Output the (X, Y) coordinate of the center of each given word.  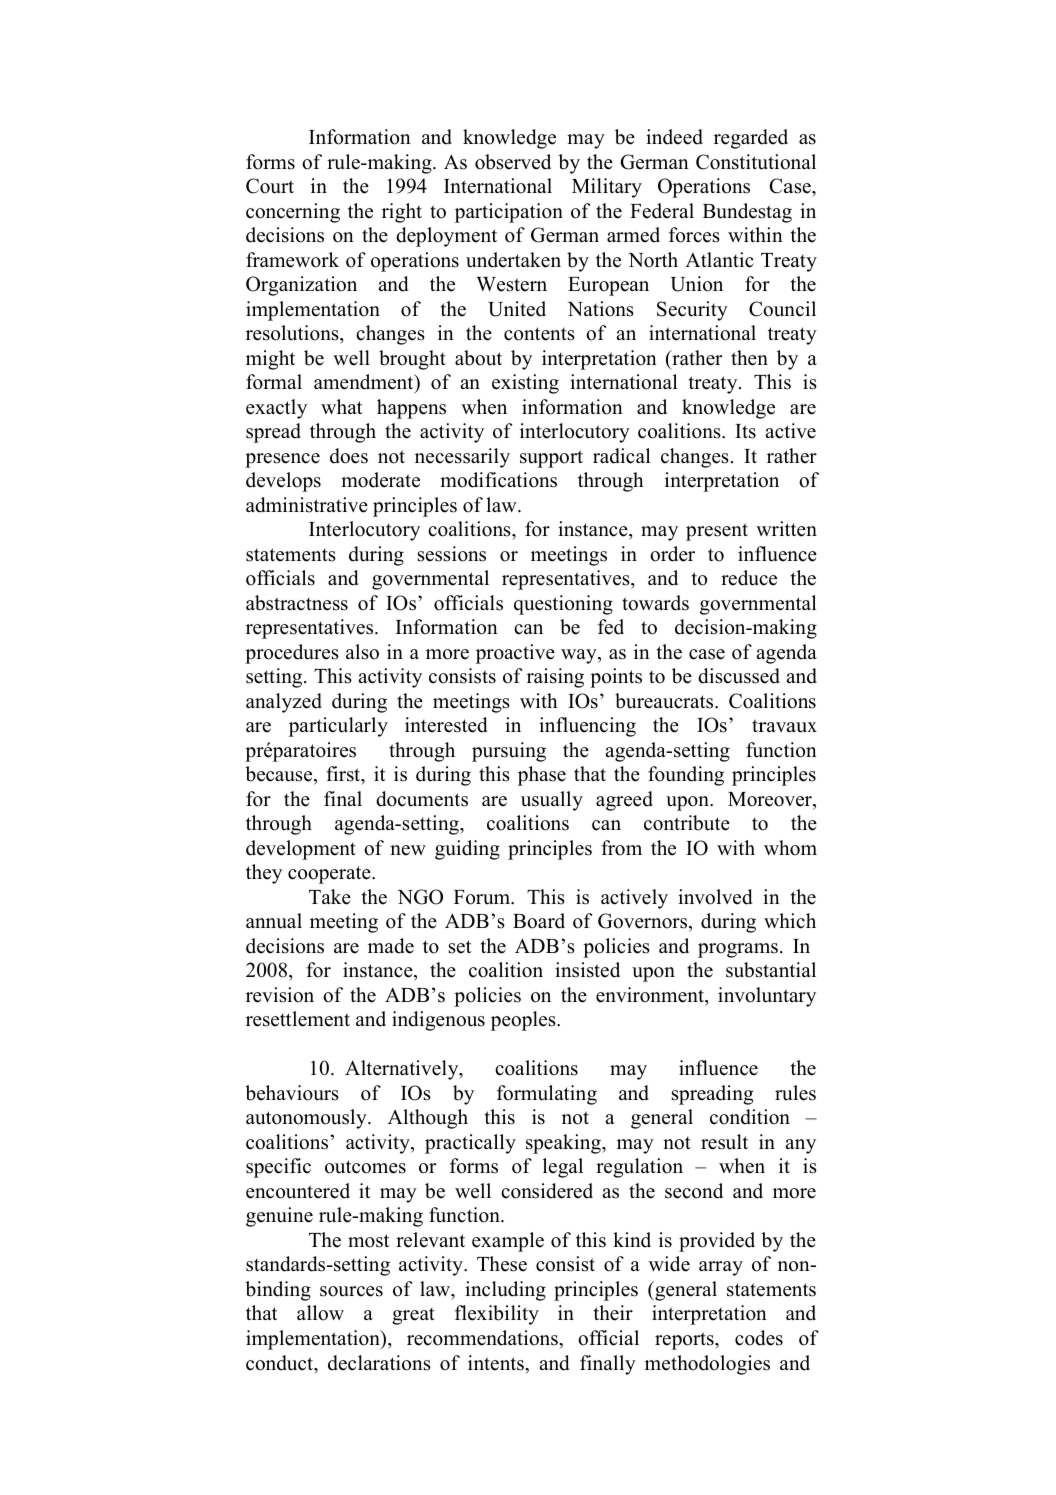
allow (320, 1313)
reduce (749, 578)
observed (513, 162)
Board (539, 921)
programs (738, 950)
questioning (563, 605)
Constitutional (756, 162)
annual (274, 921)
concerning (293, 213)
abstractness (297, 603)
